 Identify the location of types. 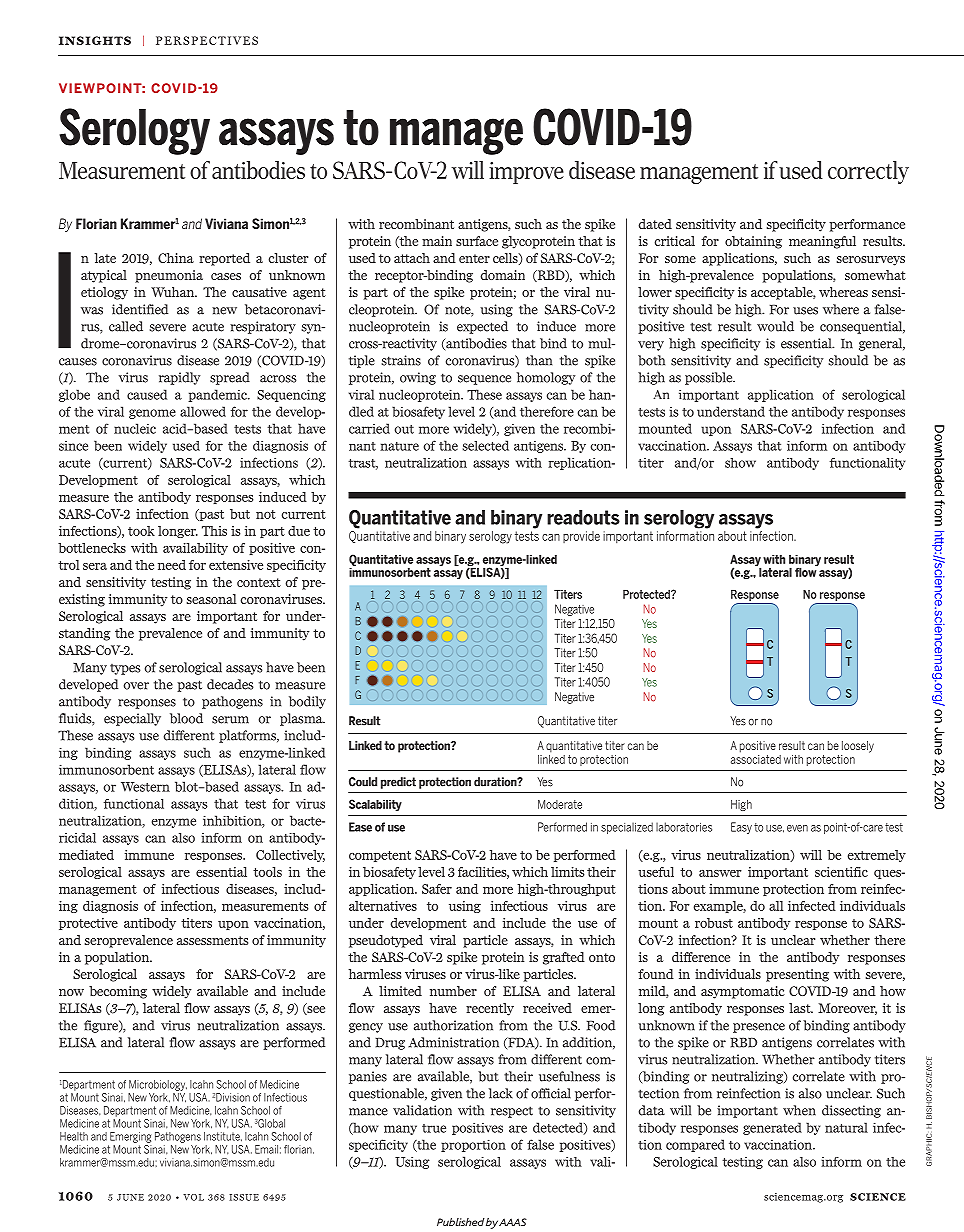
(125, 669).
